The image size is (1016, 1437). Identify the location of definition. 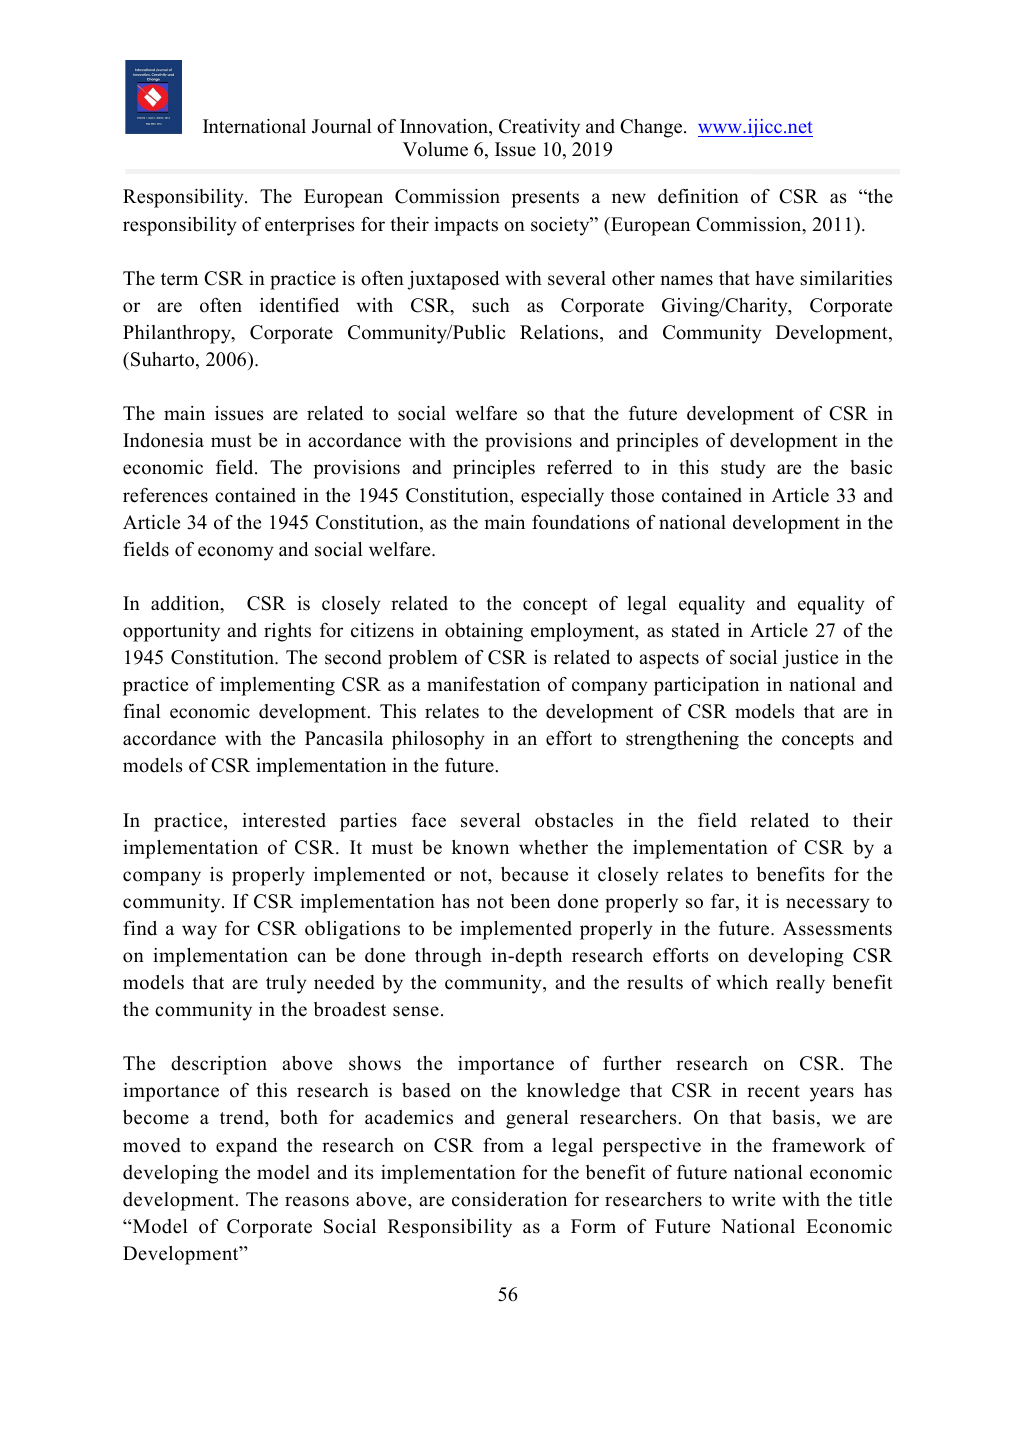
(698, 196).
